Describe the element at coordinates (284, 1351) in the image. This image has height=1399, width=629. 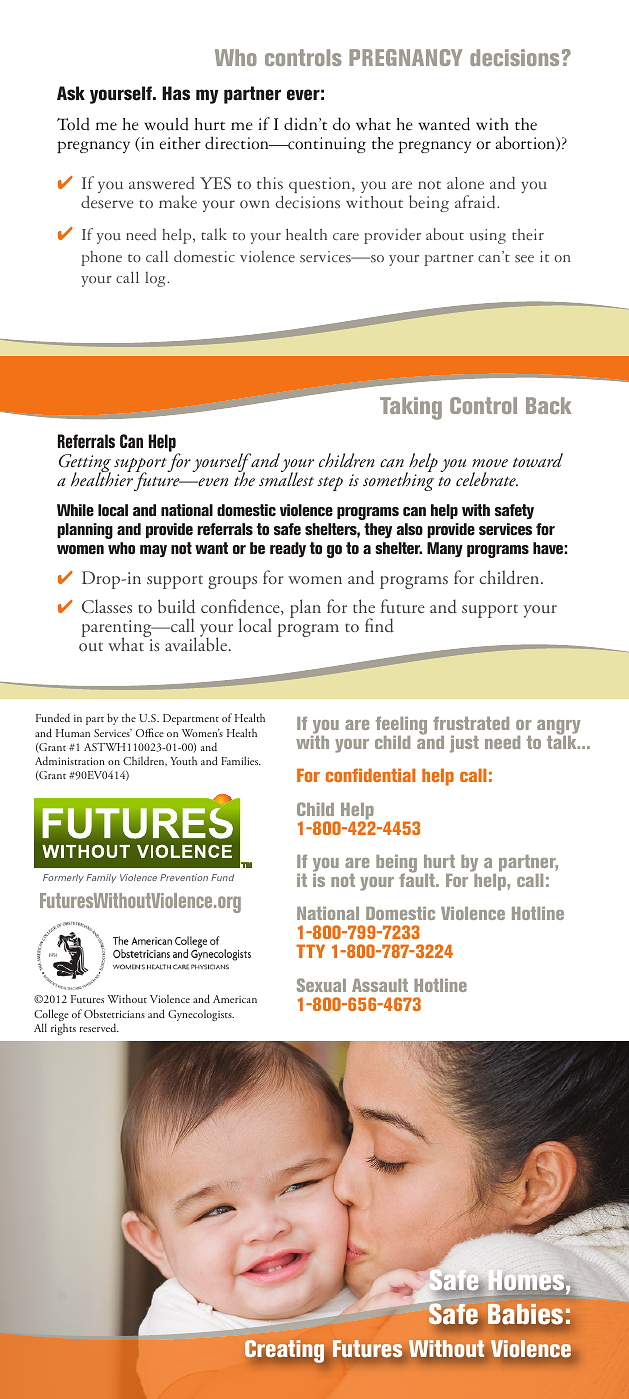
I see `Creating` at that location.
